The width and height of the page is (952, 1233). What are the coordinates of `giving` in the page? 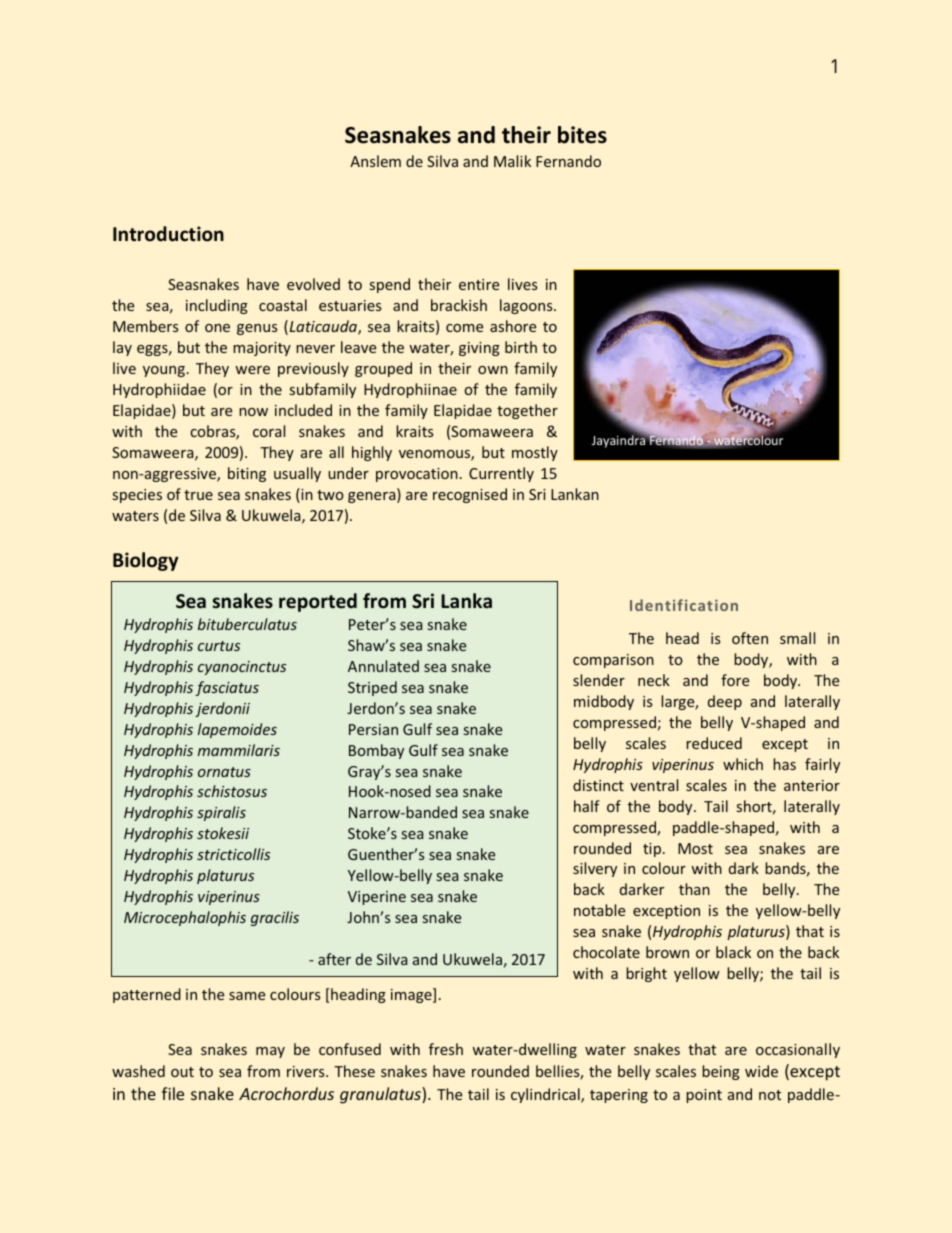 It's located at (479, 349).
